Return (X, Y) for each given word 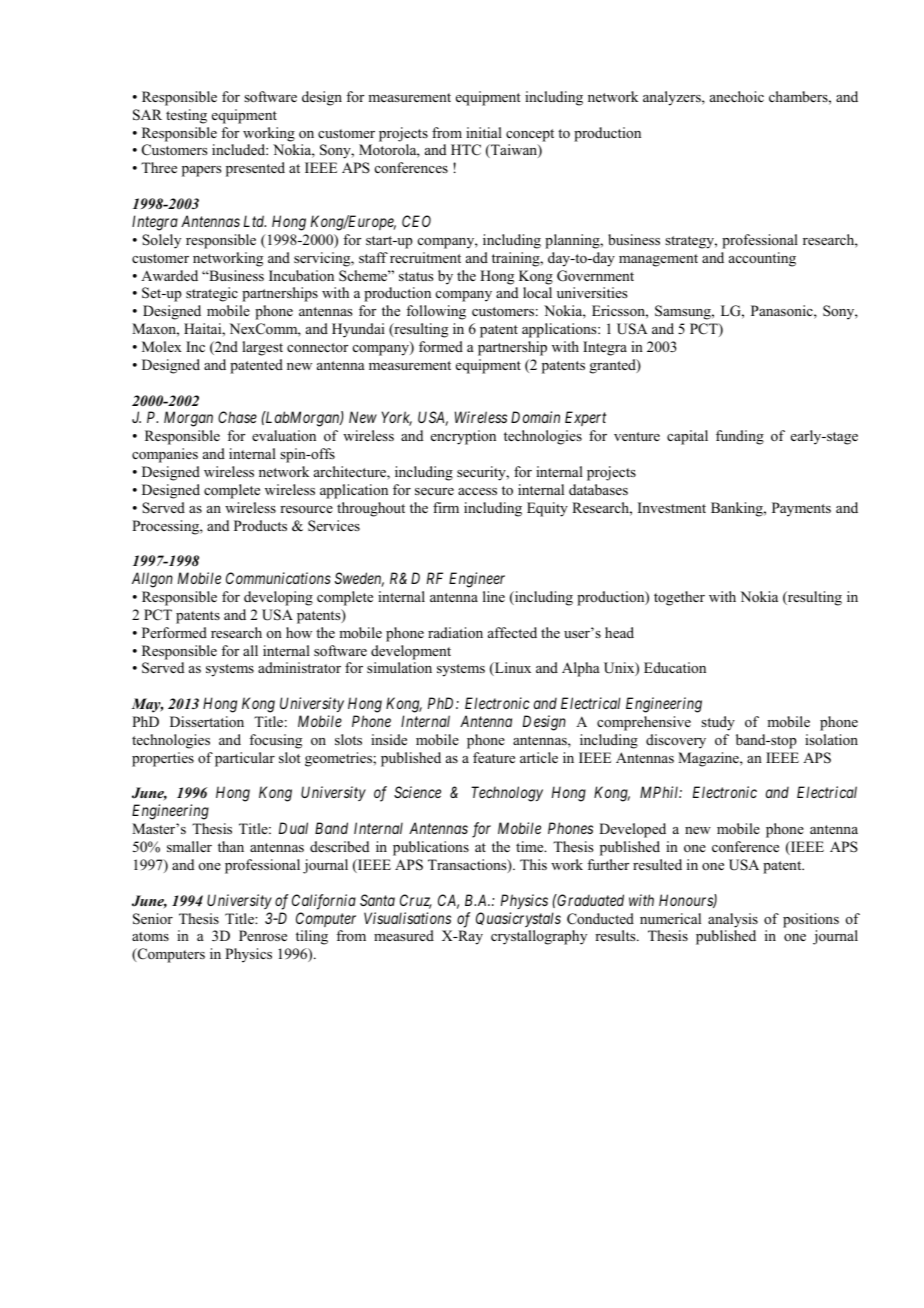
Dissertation (207, 722)
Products (260, 525)
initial (484, 132)
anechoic (737, 96)
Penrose (263, 936)
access (477, 491)
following (436, 312)
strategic (212, 294)
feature (494, 757)
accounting (762, 259)
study (718, 723)
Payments (801, 509)
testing (186, 116)
